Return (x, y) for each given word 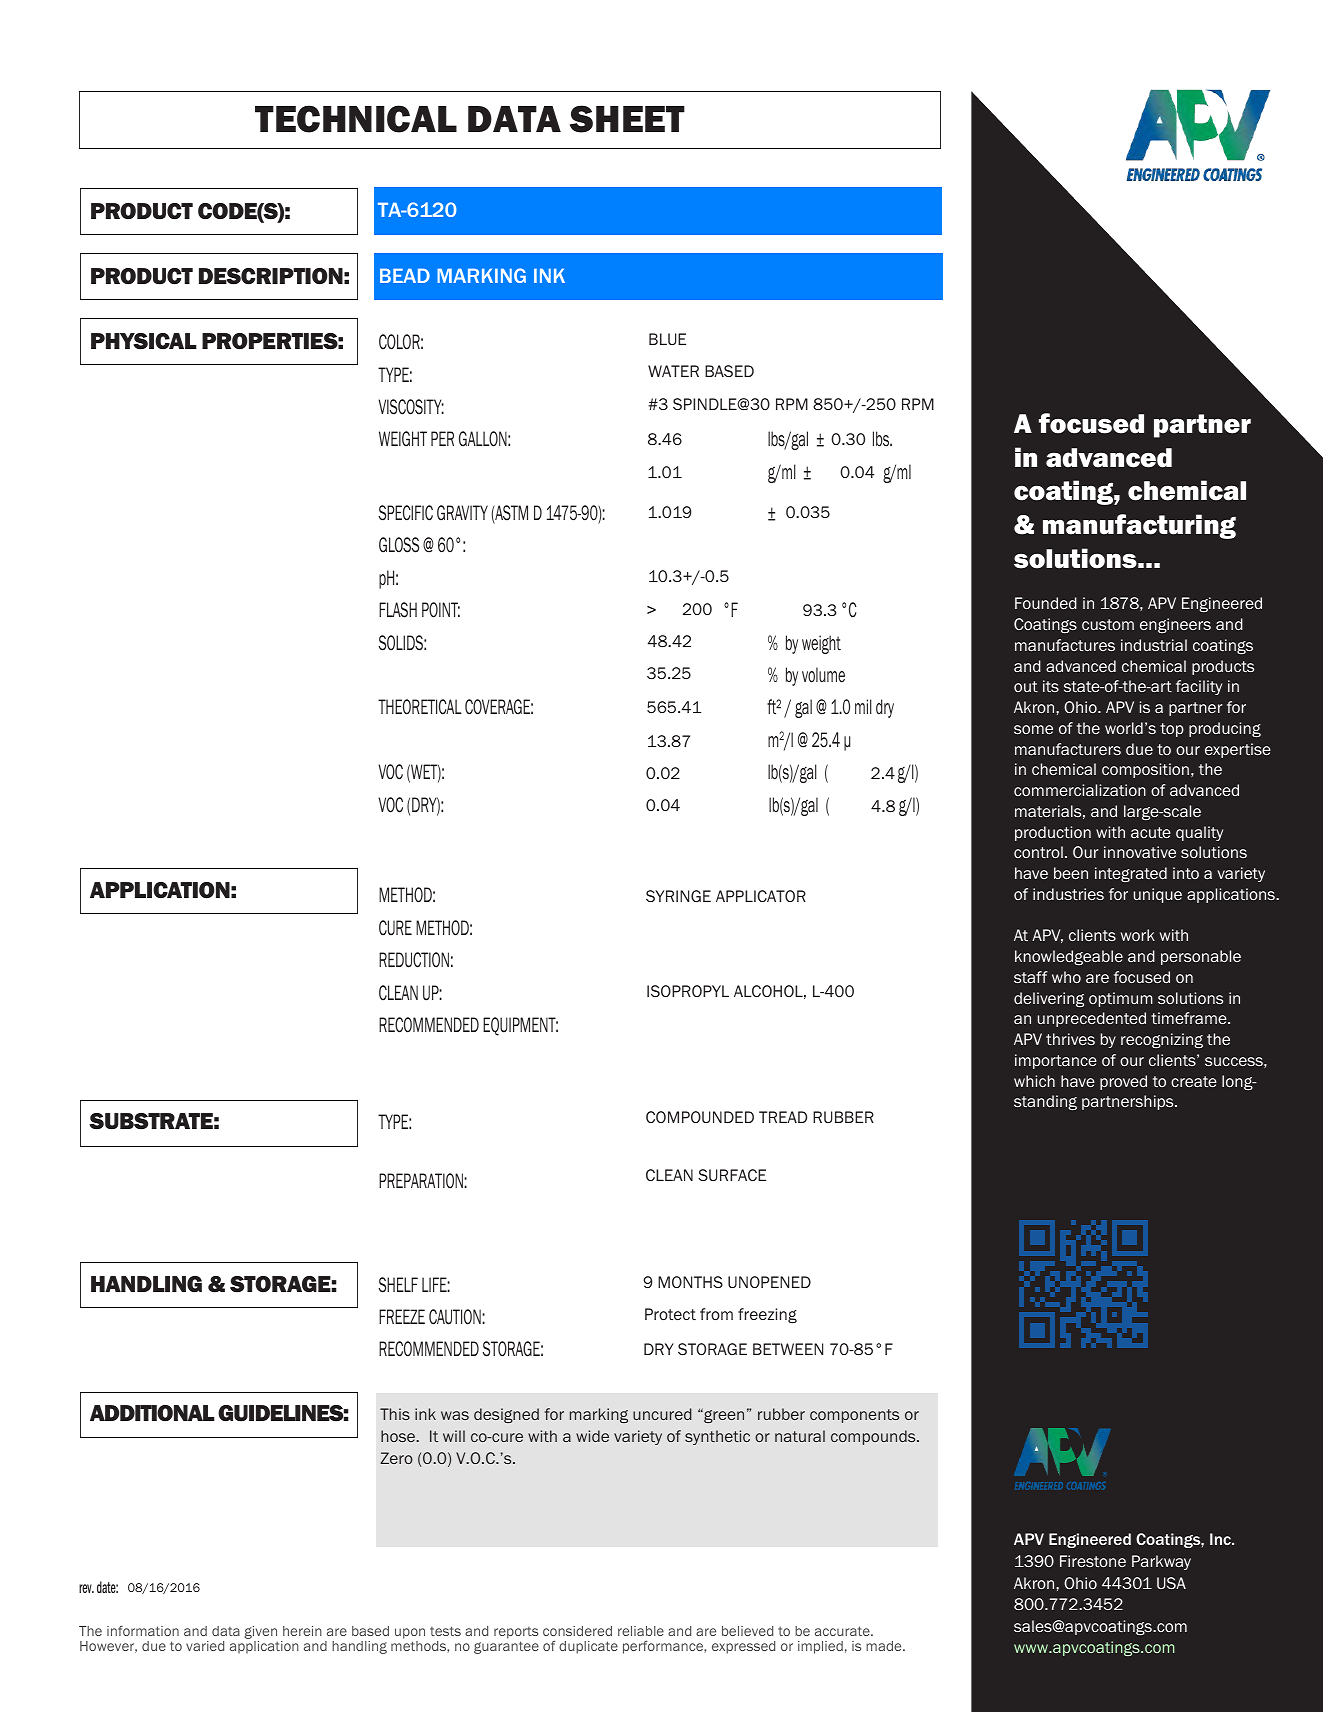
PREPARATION (422, 1181)
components (854, 1416)
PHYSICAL (144, 341)
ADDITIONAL (152, 1413)
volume (823, 675)
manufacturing (1139, 526)
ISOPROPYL (688, 991)
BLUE (667, 339)
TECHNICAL (356, 119)
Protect (670, 1314)
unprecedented (1092, 1019)
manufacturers (1068, 749)
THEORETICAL (419, 707)
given (261, 1634)
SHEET (627, 119)
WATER (673, 371)
